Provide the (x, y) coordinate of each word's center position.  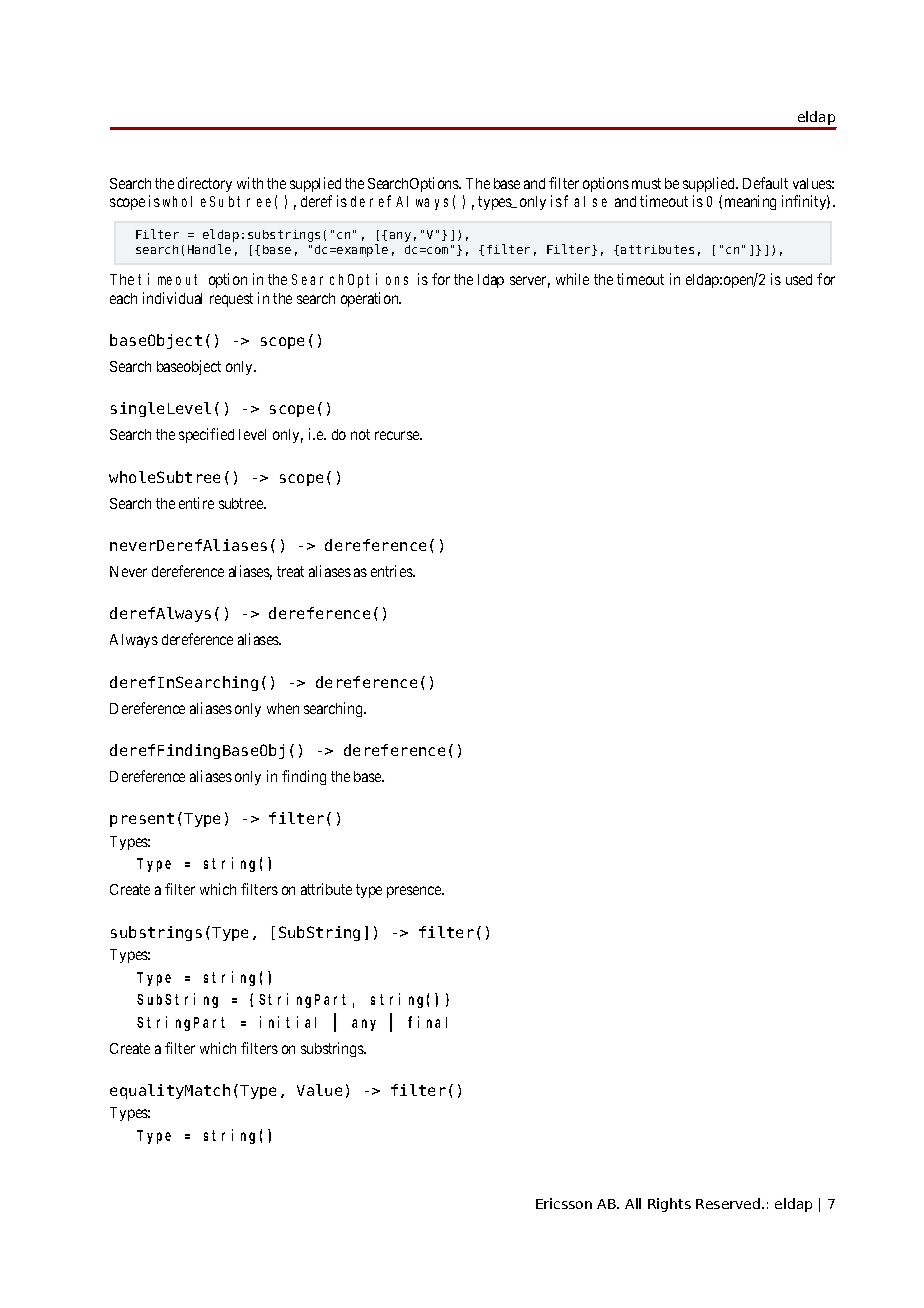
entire (196, 503)
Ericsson (564, 1203)
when (283, 708)
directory (205, 184)
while (572, 279)
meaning (750, 202)
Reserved (729, 1203)
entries (392, 571)
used (799, 279)
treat (290, 571)
